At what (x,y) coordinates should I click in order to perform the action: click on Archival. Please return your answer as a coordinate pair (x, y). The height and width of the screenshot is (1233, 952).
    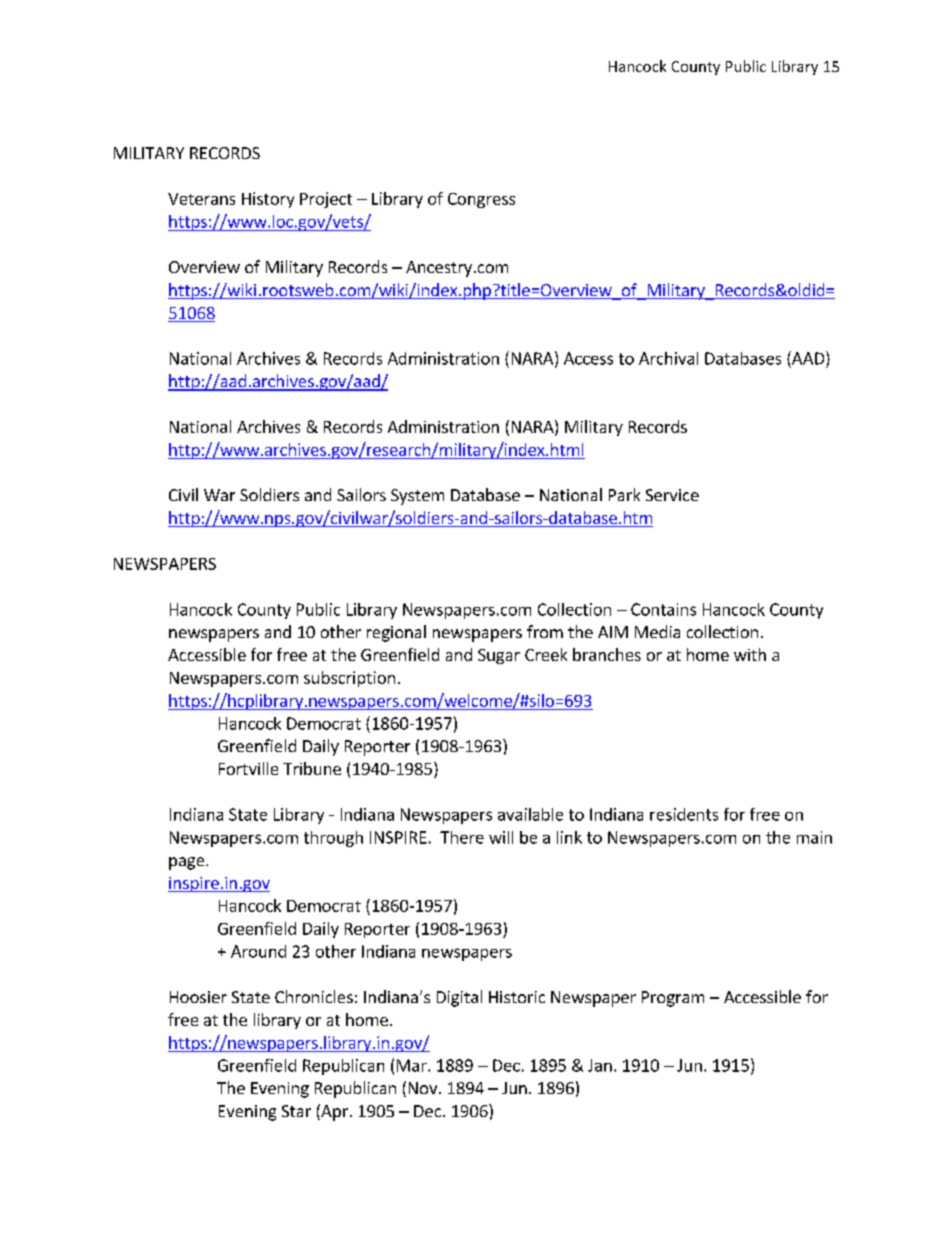
    Looking at the image, I should click on (668, 358).
